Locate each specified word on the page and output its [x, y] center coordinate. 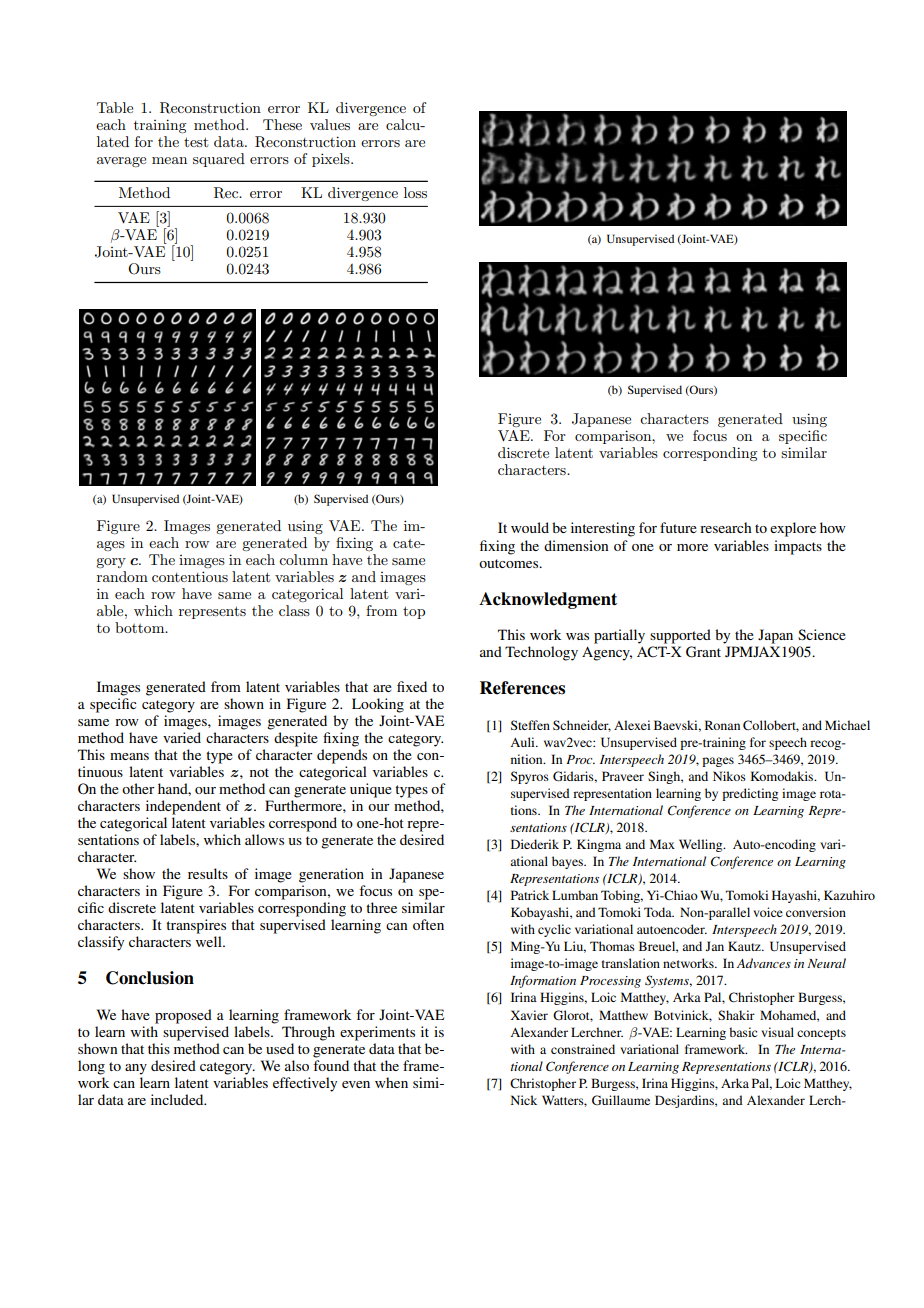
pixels [332, 160]
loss [415, 192]
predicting [750, 794]
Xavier [529, 1015]
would [530, 527]
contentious [190, 576]
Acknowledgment [548, 600]
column [303, 559]
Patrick [530, 895]
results [208, 873]
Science [822, 634]
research [726, 527]
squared [219, 160]
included [178, 1099]
